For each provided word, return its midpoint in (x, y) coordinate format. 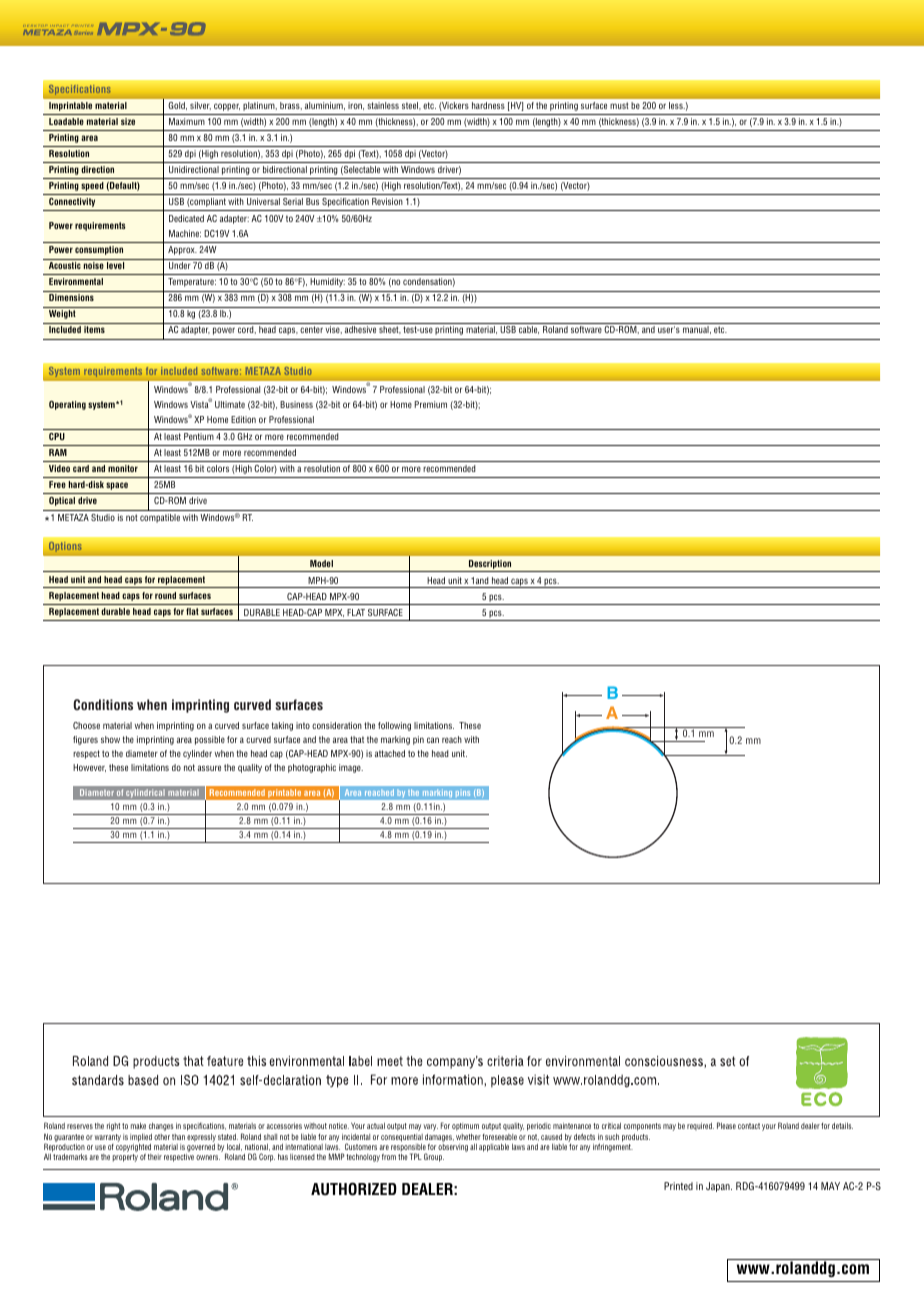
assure (209, 768)
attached (390, 753)
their (155, 1157)
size (128, 121)
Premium (431, 404)
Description (490, 564)
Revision (387, 201)
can (433, 740)
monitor (123, 468)
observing (453, 1146)
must (619, 105)
